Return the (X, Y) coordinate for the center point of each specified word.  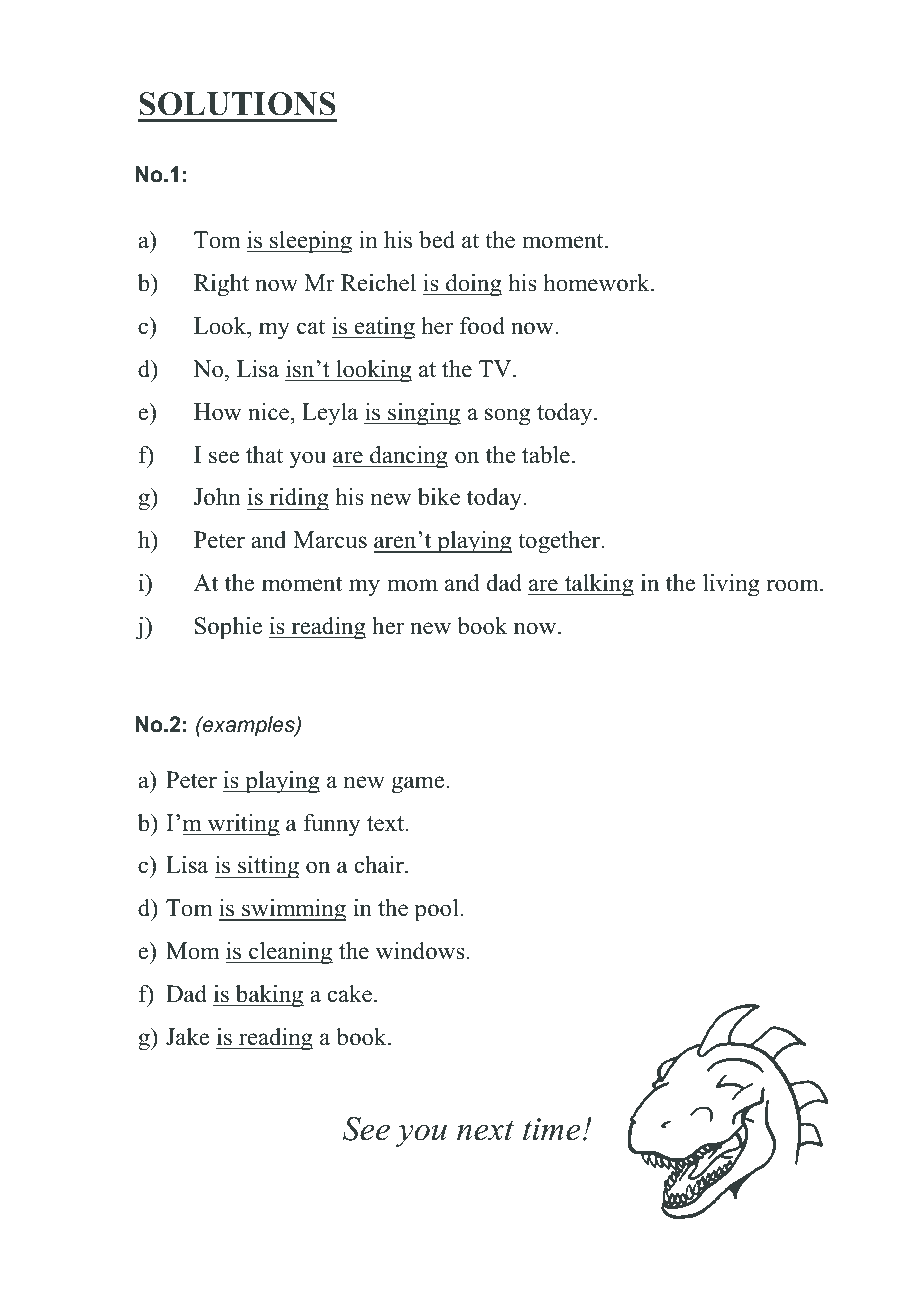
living (731, 585)
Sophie (228, 628)
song (508, 417)
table (546, 455)
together (560, 542)
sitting (267, 867)
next (485, 1131)
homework (597, 283)
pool (437, 910)
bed (437, 240)
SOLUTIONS (237, 104)
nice (268, 412)
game (419, 785)
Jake (187, 1037)
